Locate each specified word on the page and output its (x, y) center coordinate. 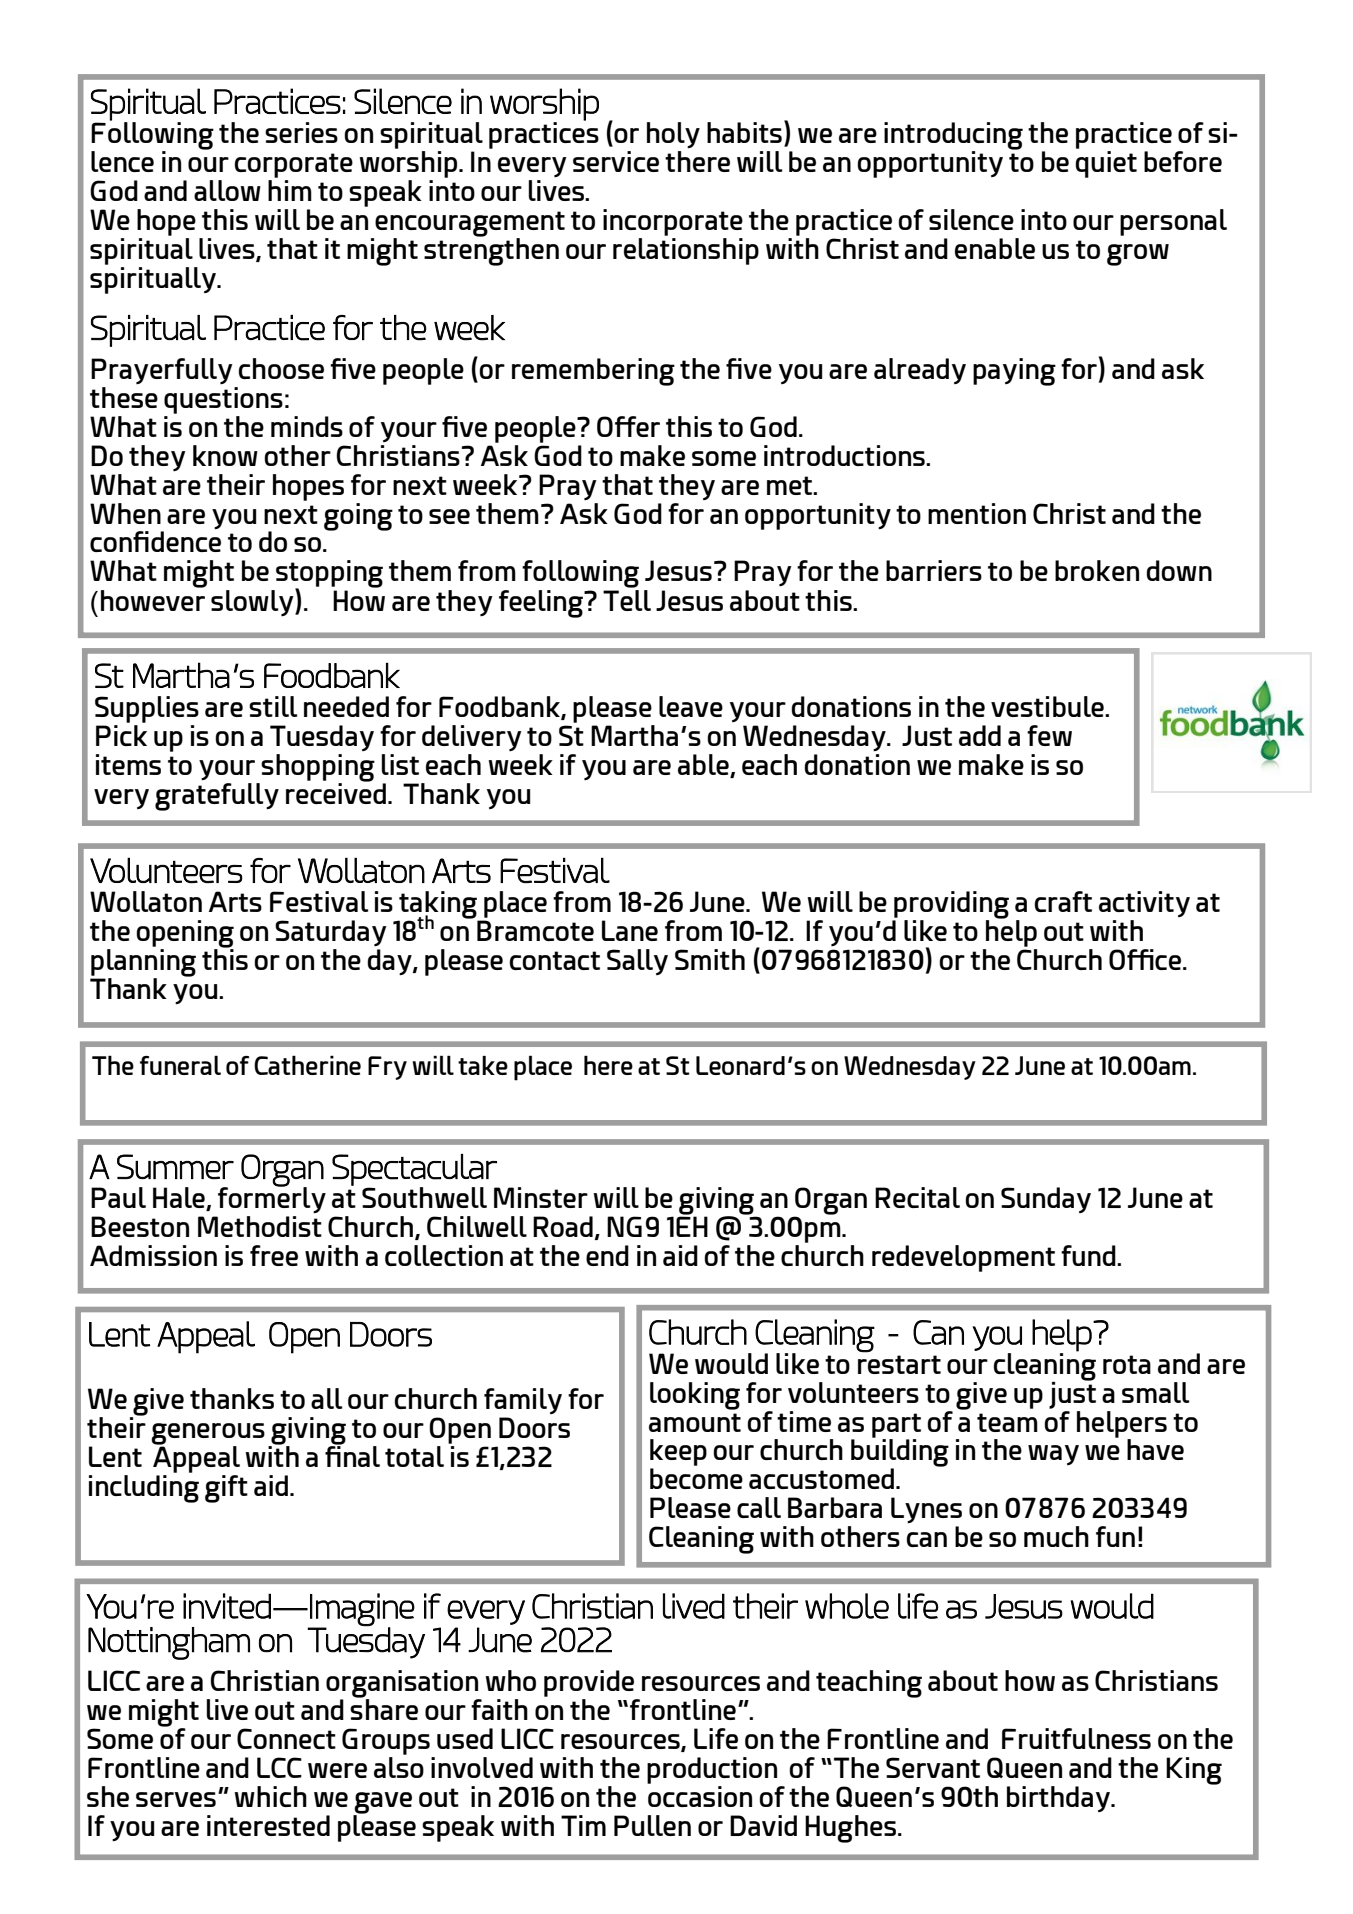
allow (227, 190)
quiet (1106, 163)
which (270, 1796)
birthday (1060, 1799)
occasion (699, 1795)
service (616, 161)
